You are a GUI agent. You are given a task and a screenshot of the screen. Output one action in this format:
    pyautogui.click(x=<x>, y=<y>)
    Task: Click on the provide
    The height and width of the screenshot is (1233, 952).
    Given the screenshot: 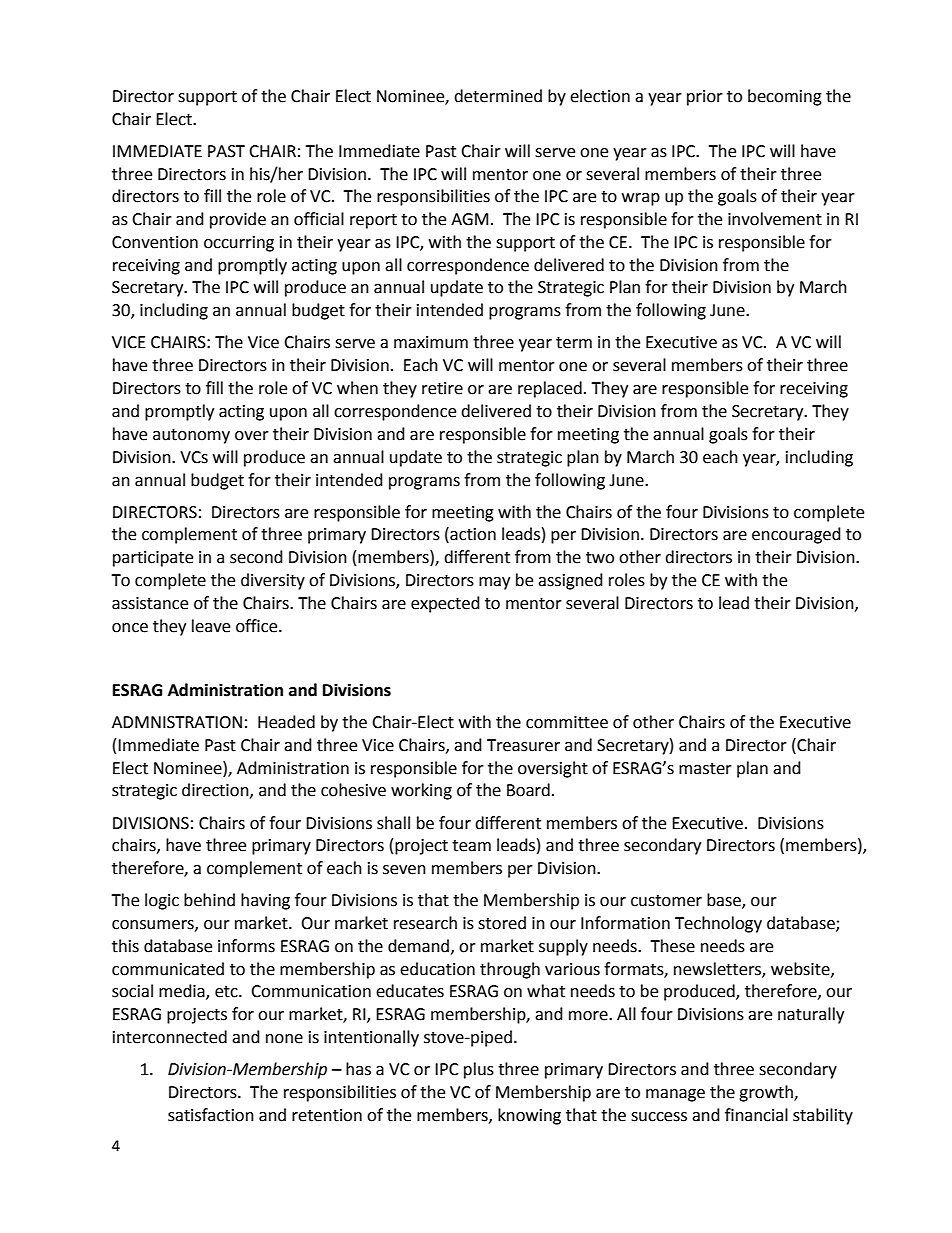 What is the action you would take?
    pyautogui.click(x=238, y=220)
